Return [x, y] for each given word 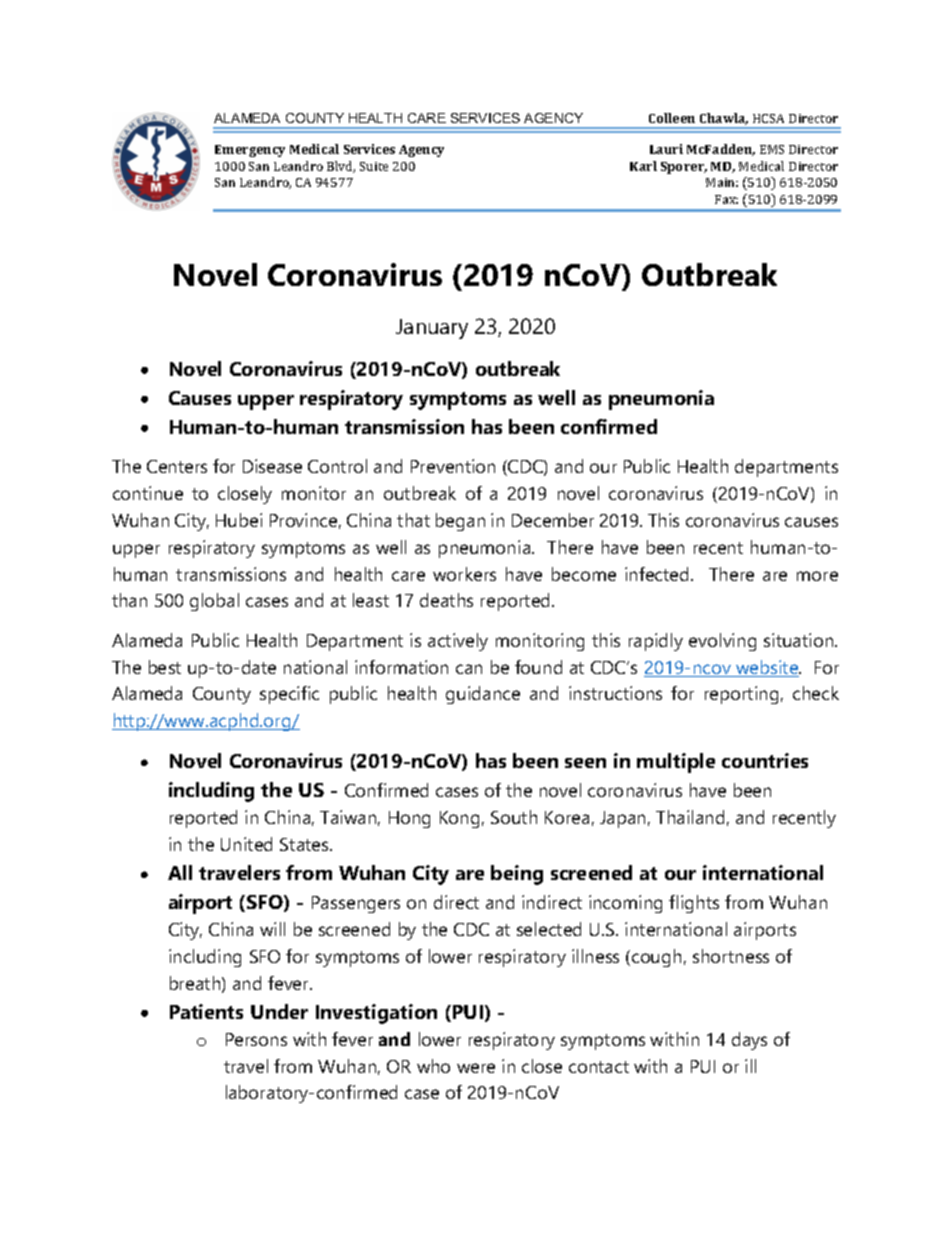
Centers [177, 466]
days [749, 1041]
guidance [483, 695]
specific [289, 695]
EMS [772, 149]
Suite [374, 166]
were [476, 1068]
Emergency [250, 151]
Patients [206, 1011]
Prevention [453, 466]
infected [656, 574]
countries [765, 760]
